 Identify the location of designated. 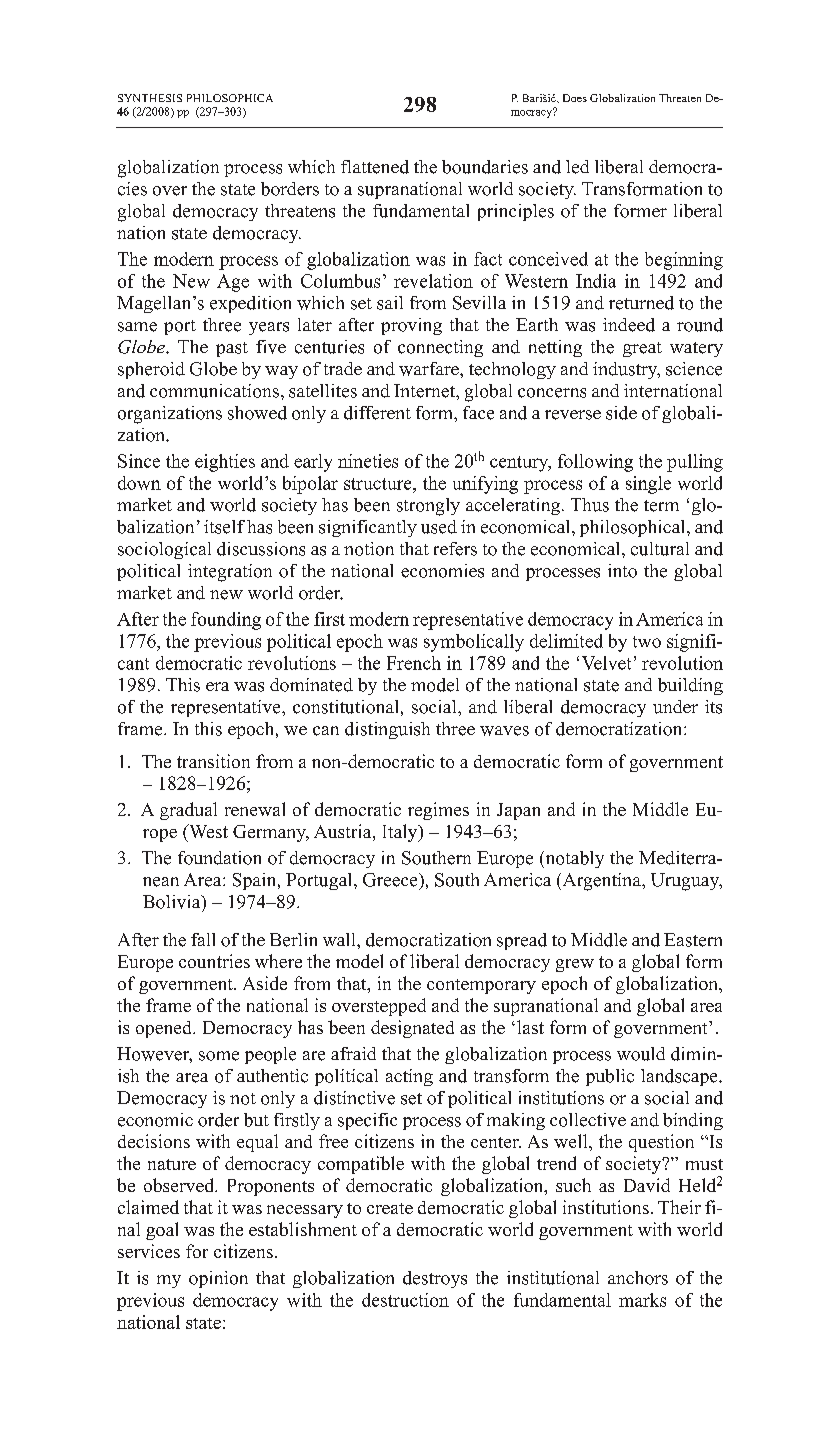
(412, 1029).
